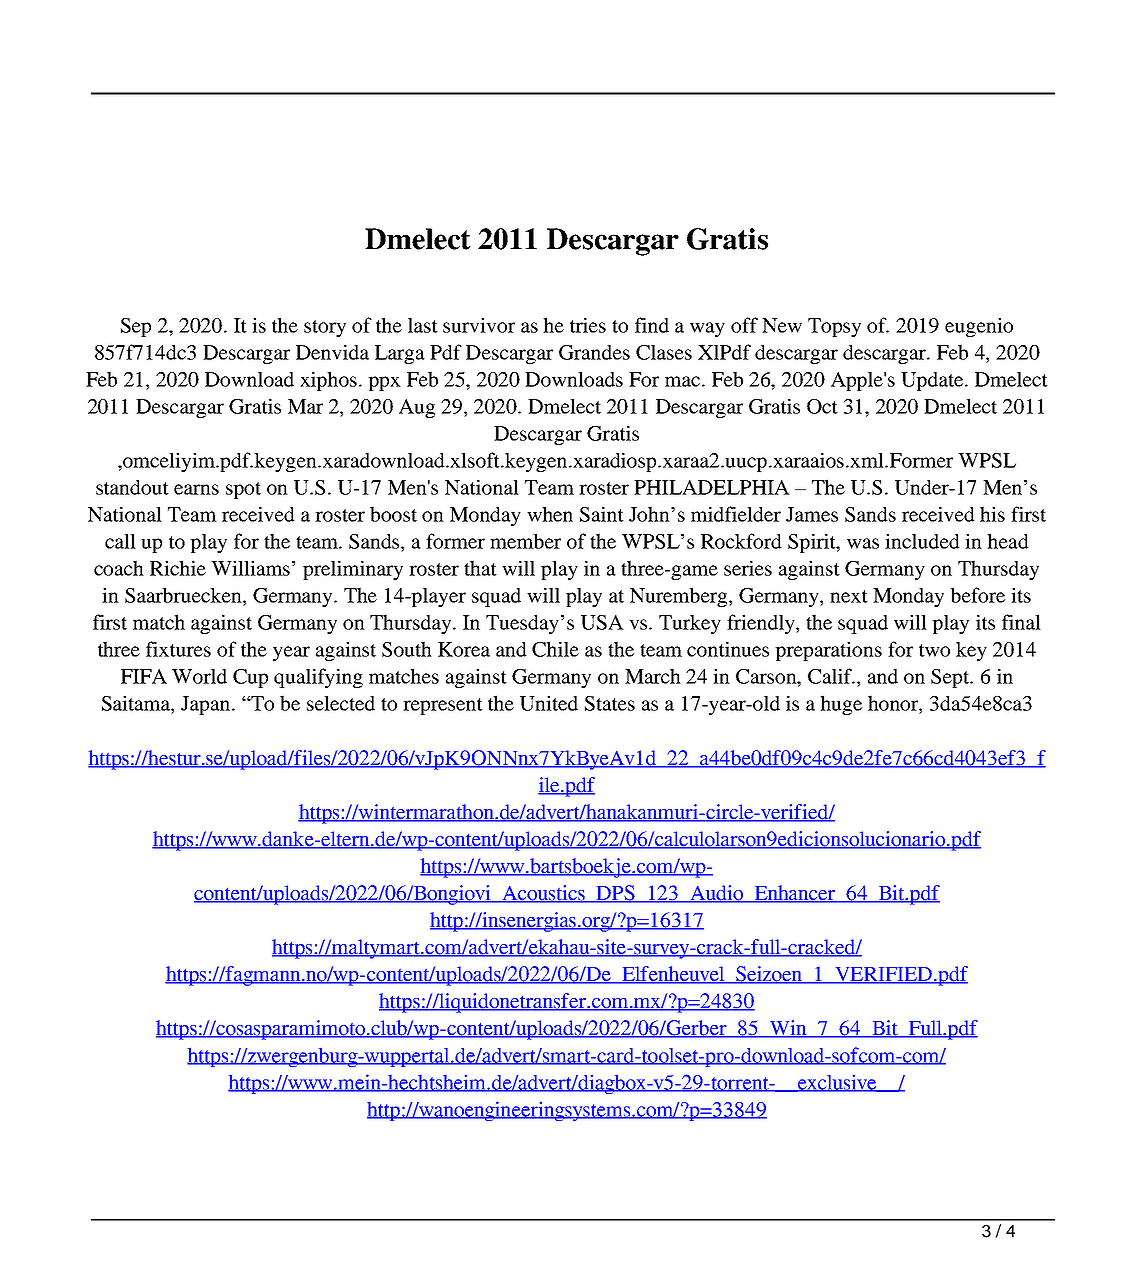 This screenshot has width=1146, height=1281. What do you see at coordinates (207, 705) in the screenshot?
I see `Japan` at bounding box center [207, 705].
